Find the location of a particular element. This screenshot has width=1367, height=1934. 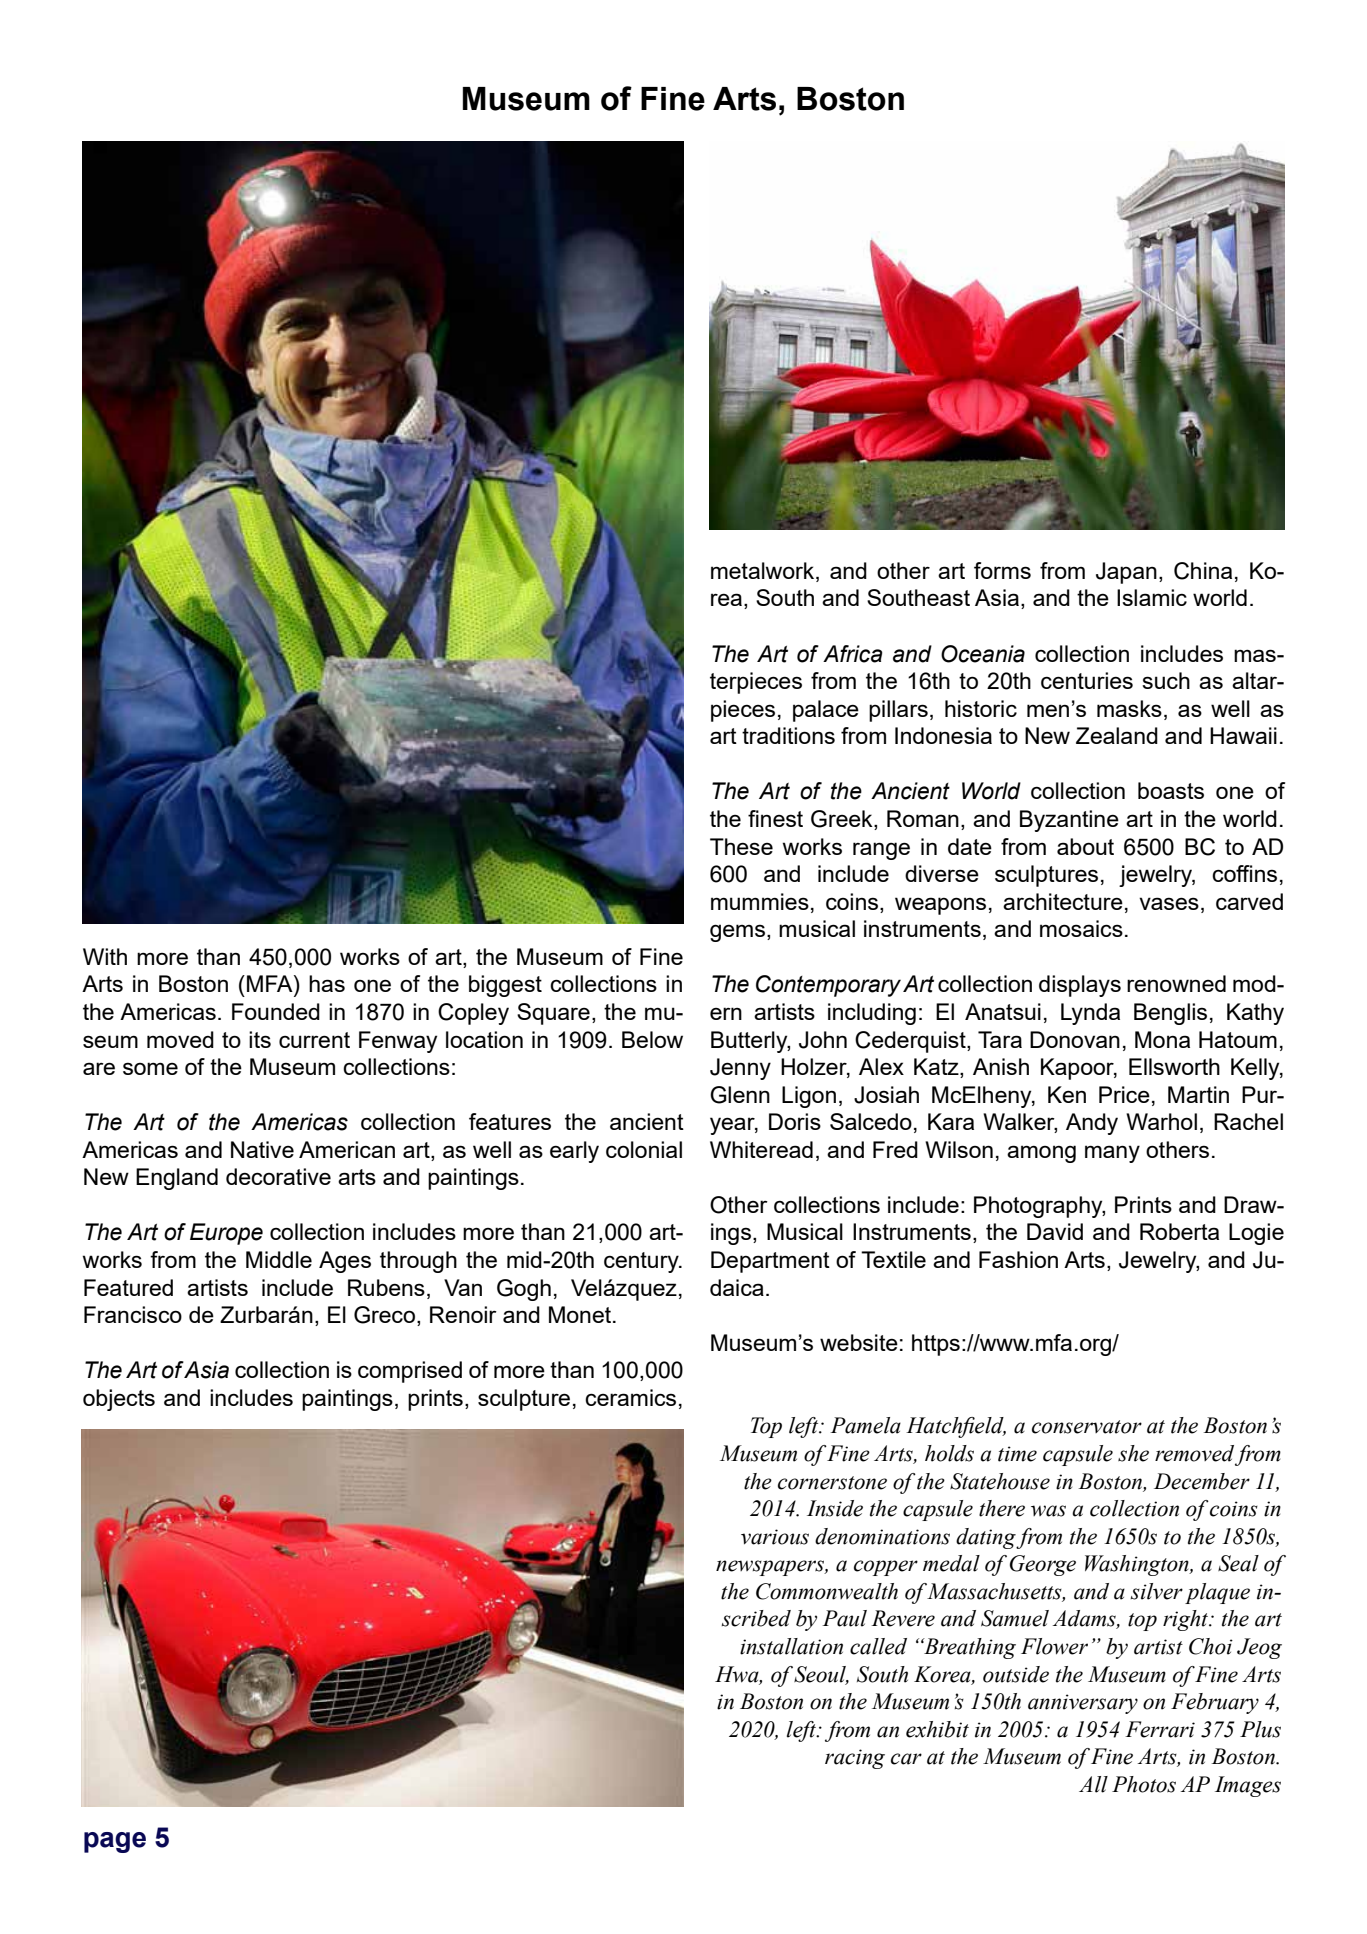

century is located at coordinates (642, 1262).
